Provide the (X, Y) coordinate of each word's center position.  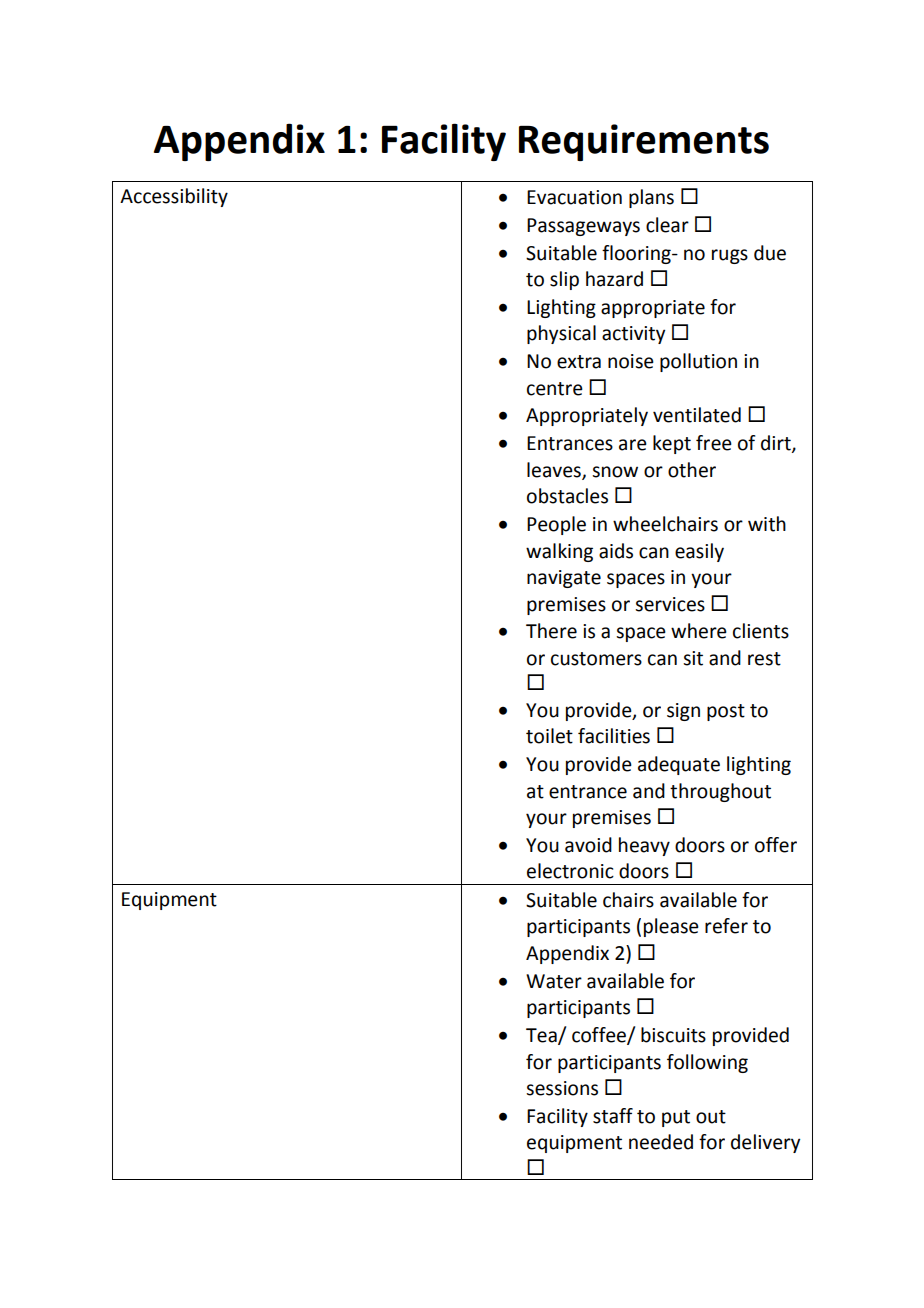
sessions (562, 1088)
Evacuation (574, 197)
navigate (564, 579)
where (699, 631)
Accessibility (174, 197)
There (551, 631)
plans (651, 198)
